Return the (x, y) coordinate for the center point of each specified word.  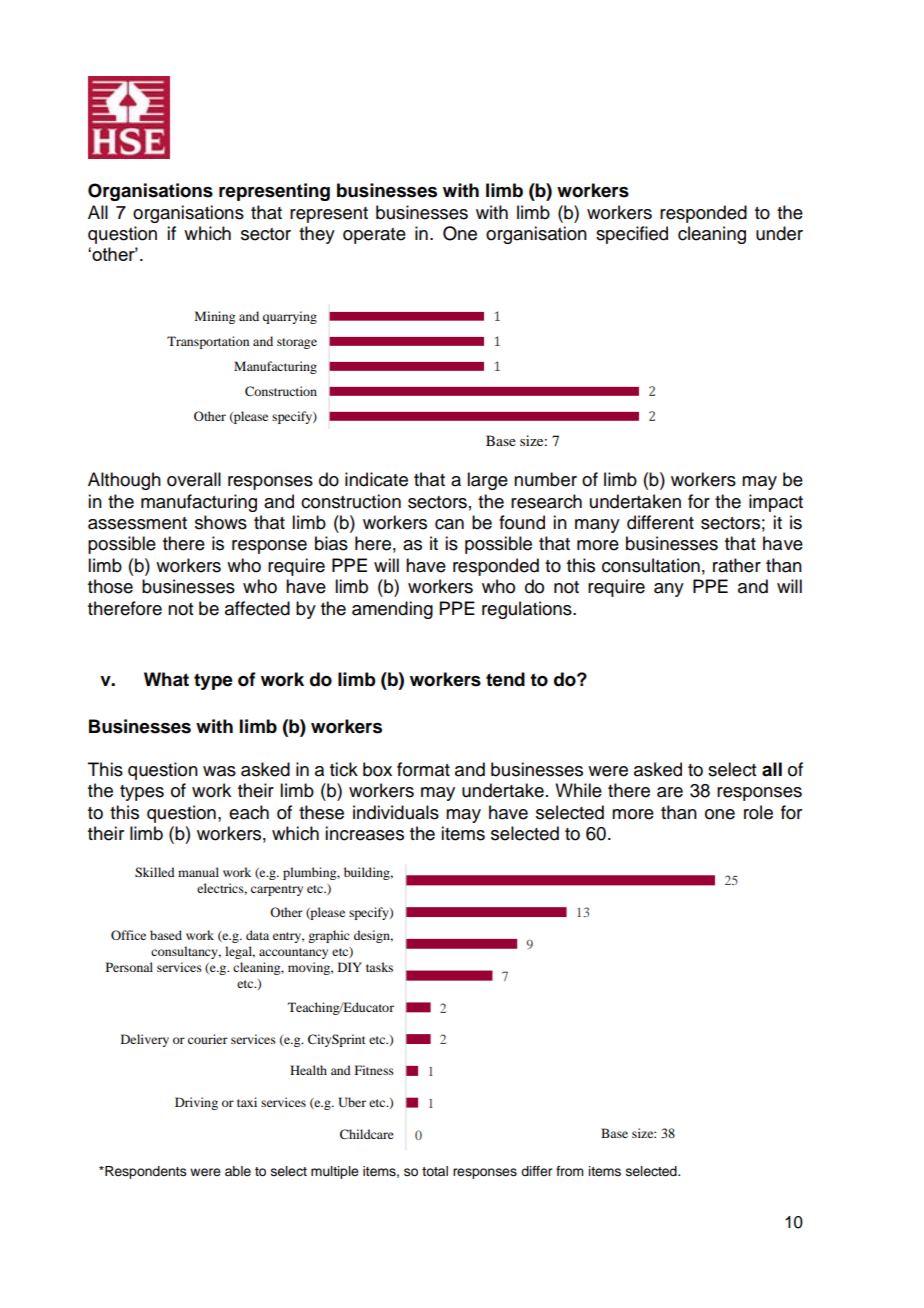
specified (632, 235)
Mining (215, 317)
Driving (196, 1103)
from (570, 1171)
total (435, 1171)
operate (374, 236)
